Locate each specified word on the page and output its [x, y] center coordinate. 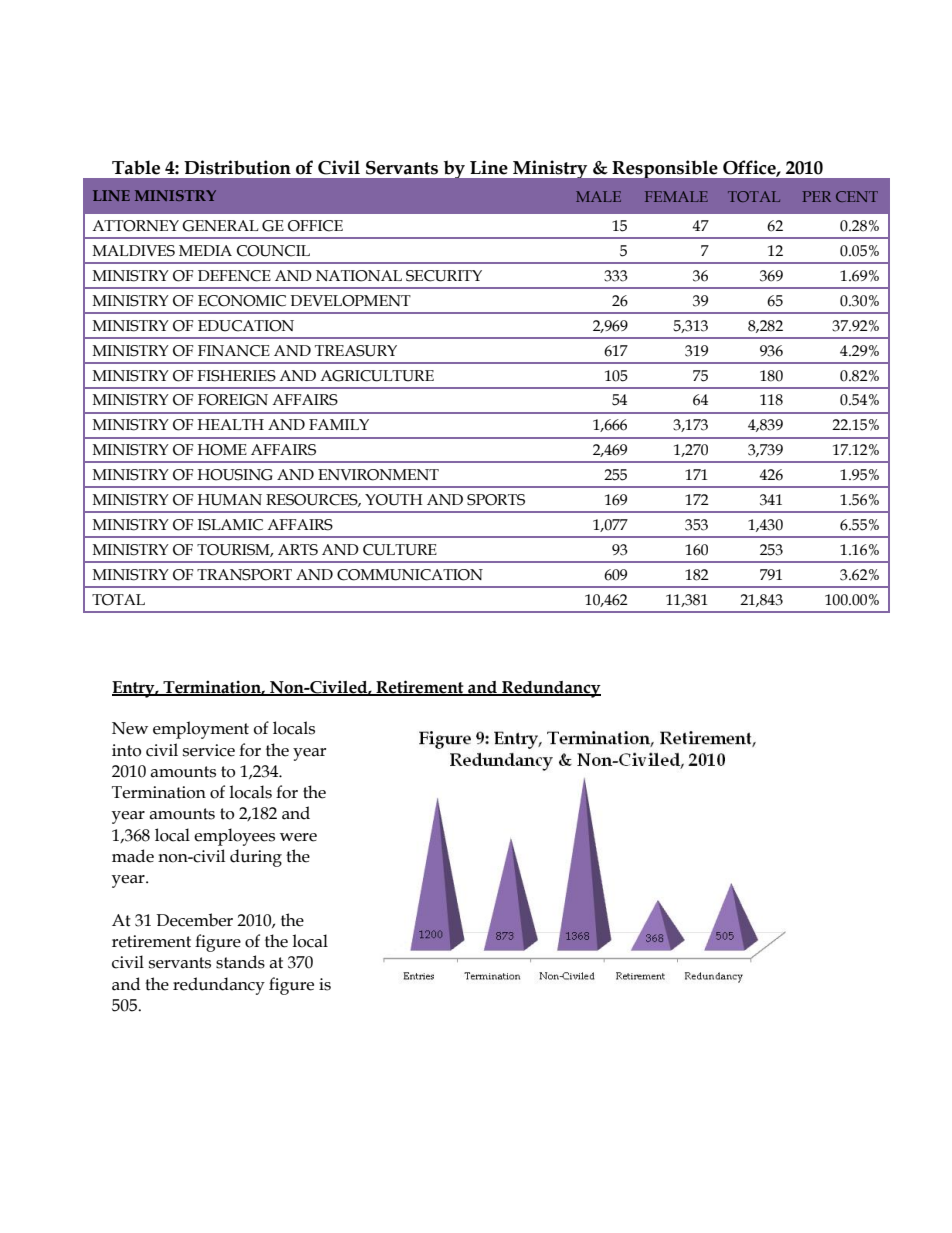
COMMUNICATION [410, 575]
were [298, 837]
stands [240, 962]
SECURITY [444, 276]
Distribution [237, 167]
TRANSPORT [244, 575]
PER [817, 196]
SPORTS [496, 500]
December [194, 920]
